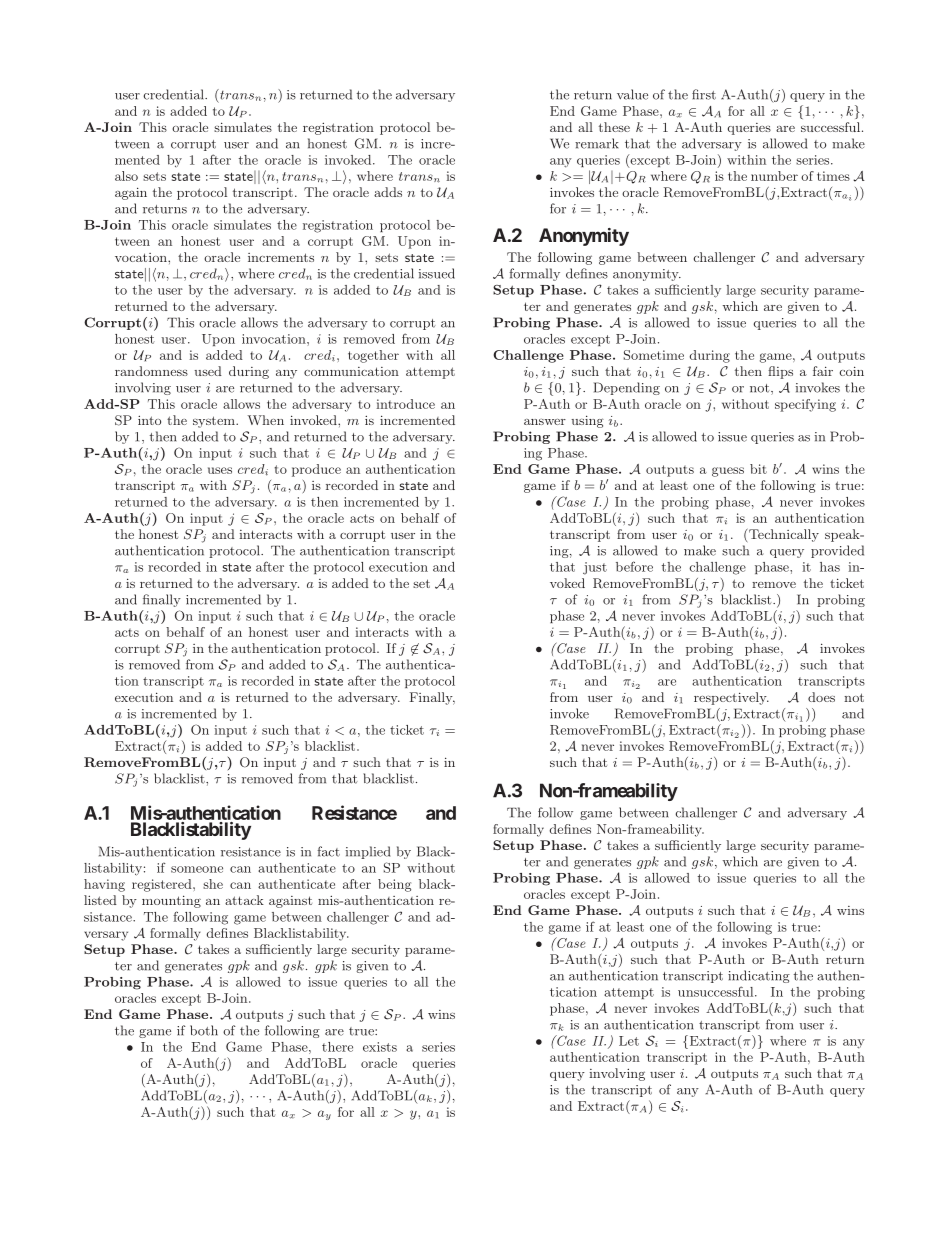 This image has height=1233, width=952. What do you see at coordinates (126, 176) in the image?
I see `also` at bounding box center [126, 176].
